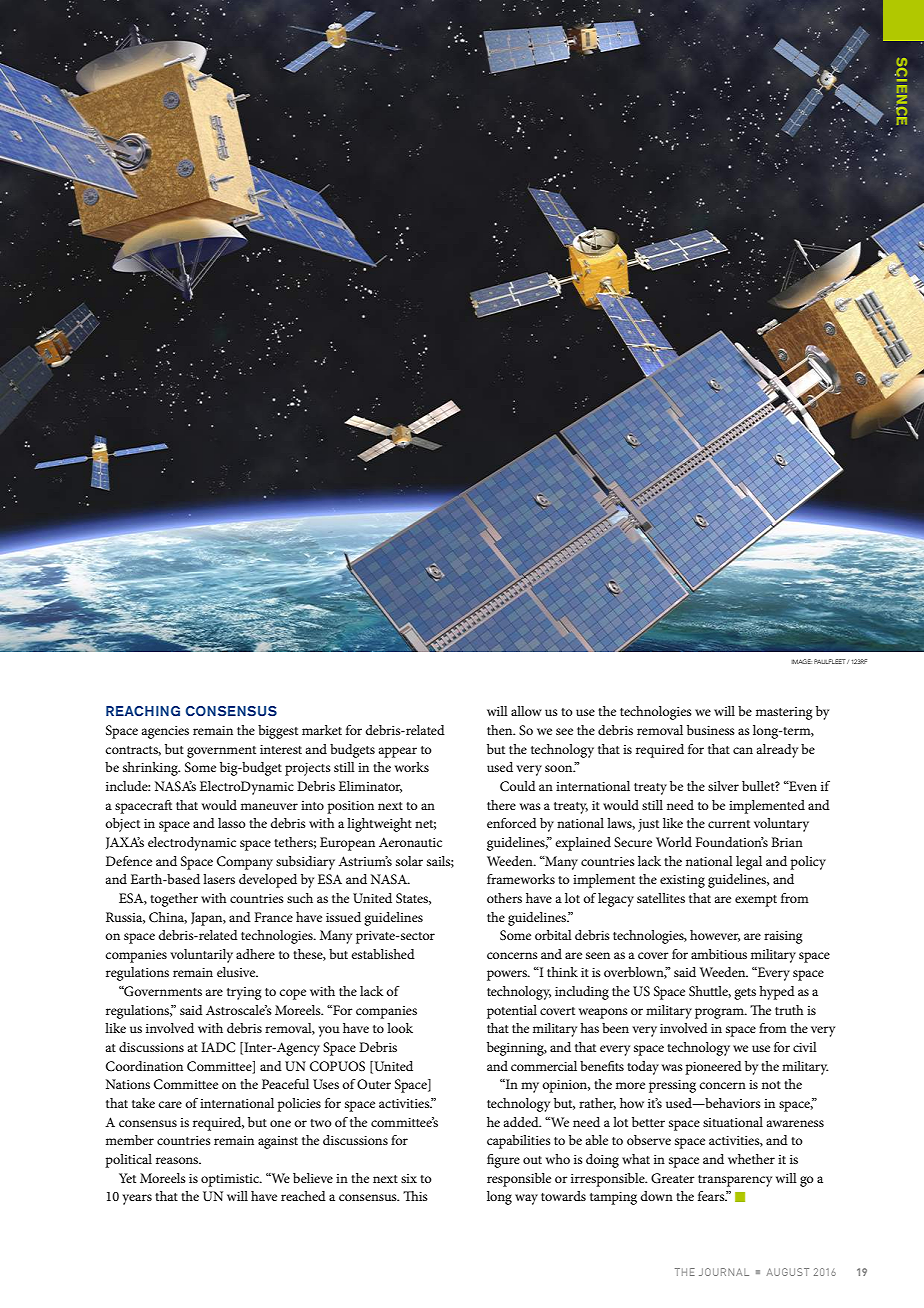  What do you see at coordinates (508, 975) in the screenshot?
I see `powers` at bounding box center [508, 975].
